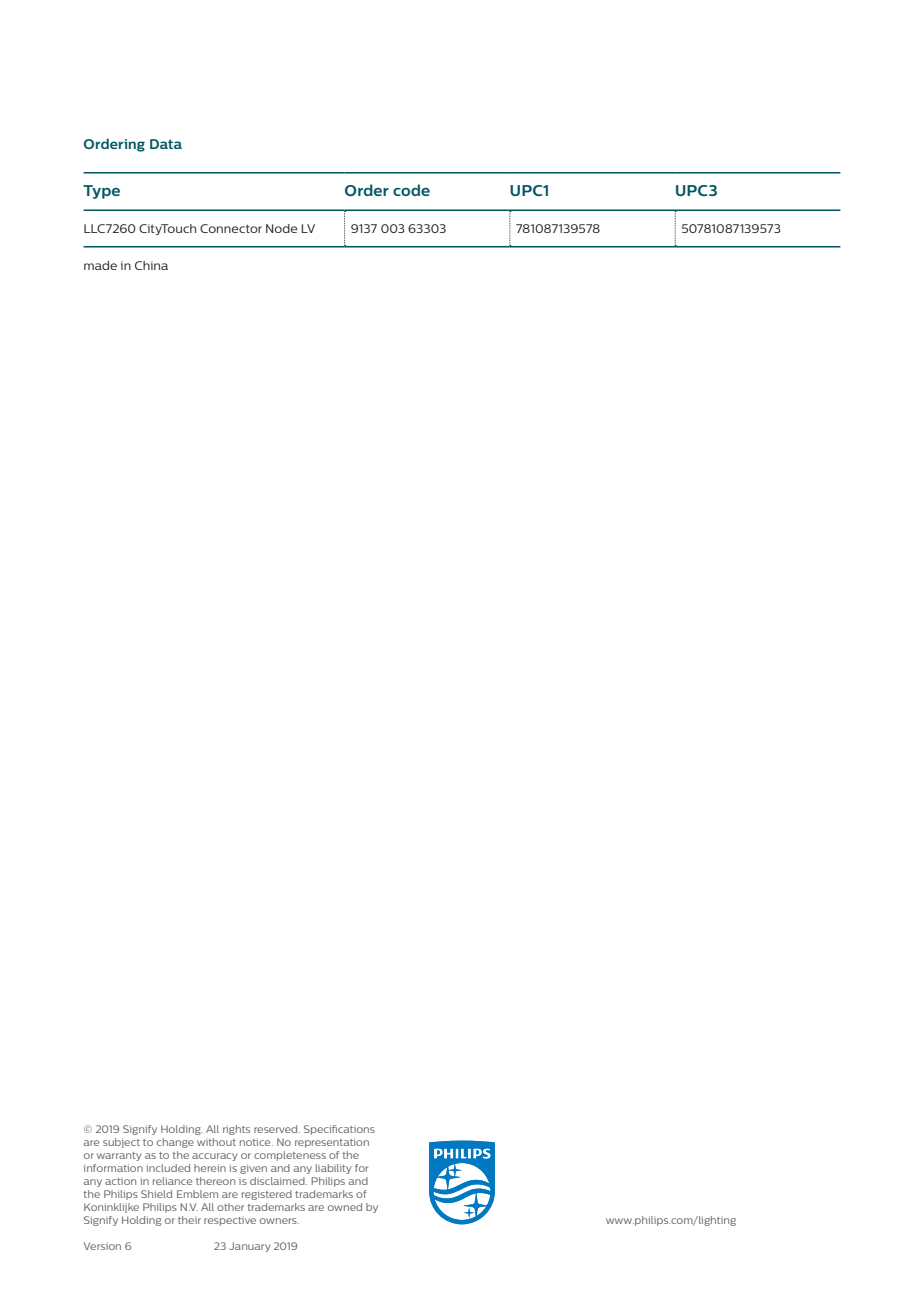 The height and width of the screenshot is (1308, 924). What do you see at coordinates (166, 144) in the screenshot?
I see `Data` at bounding box center [166, 144].
